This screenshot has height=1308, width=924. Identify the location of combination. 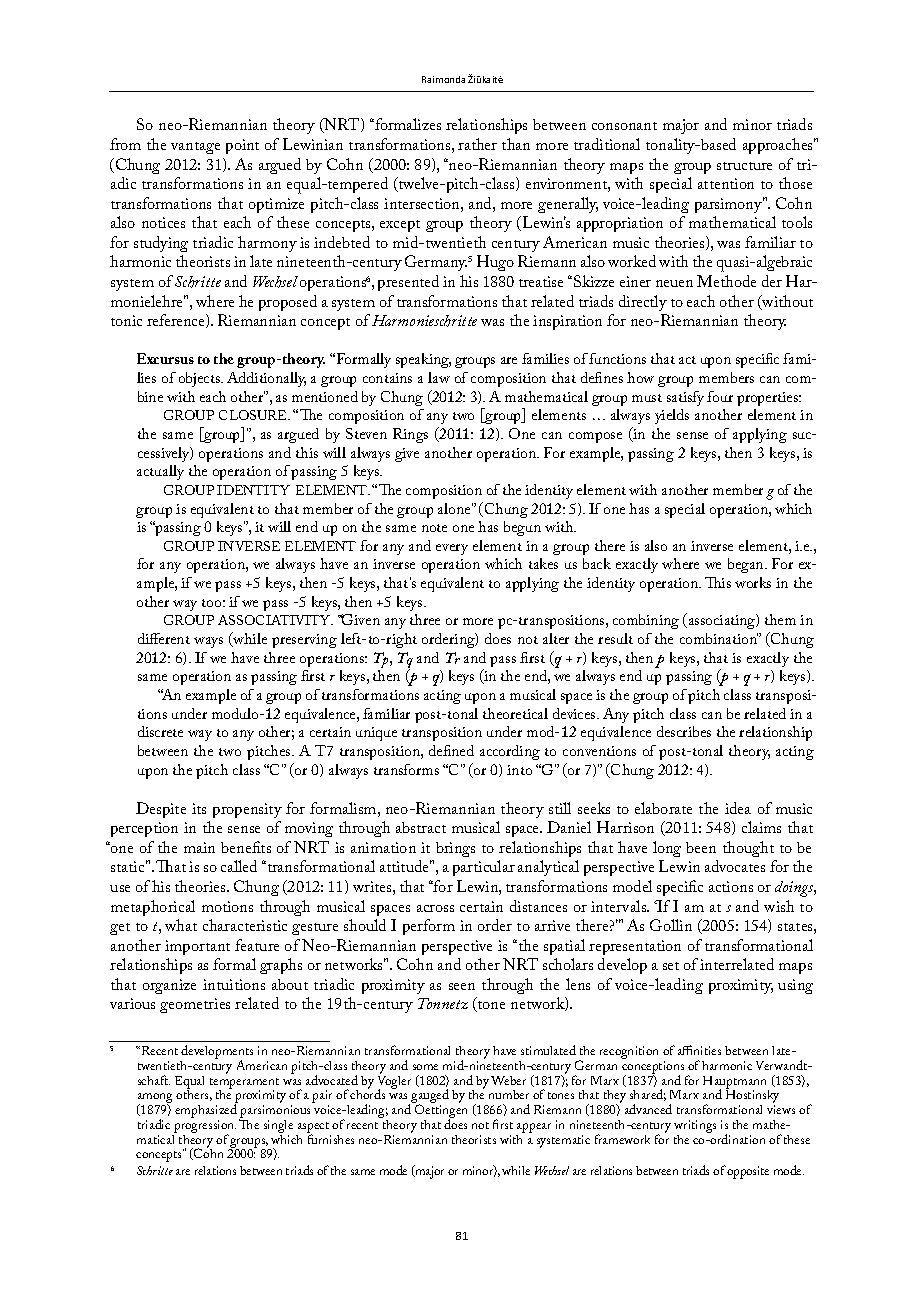
(720, 638).
